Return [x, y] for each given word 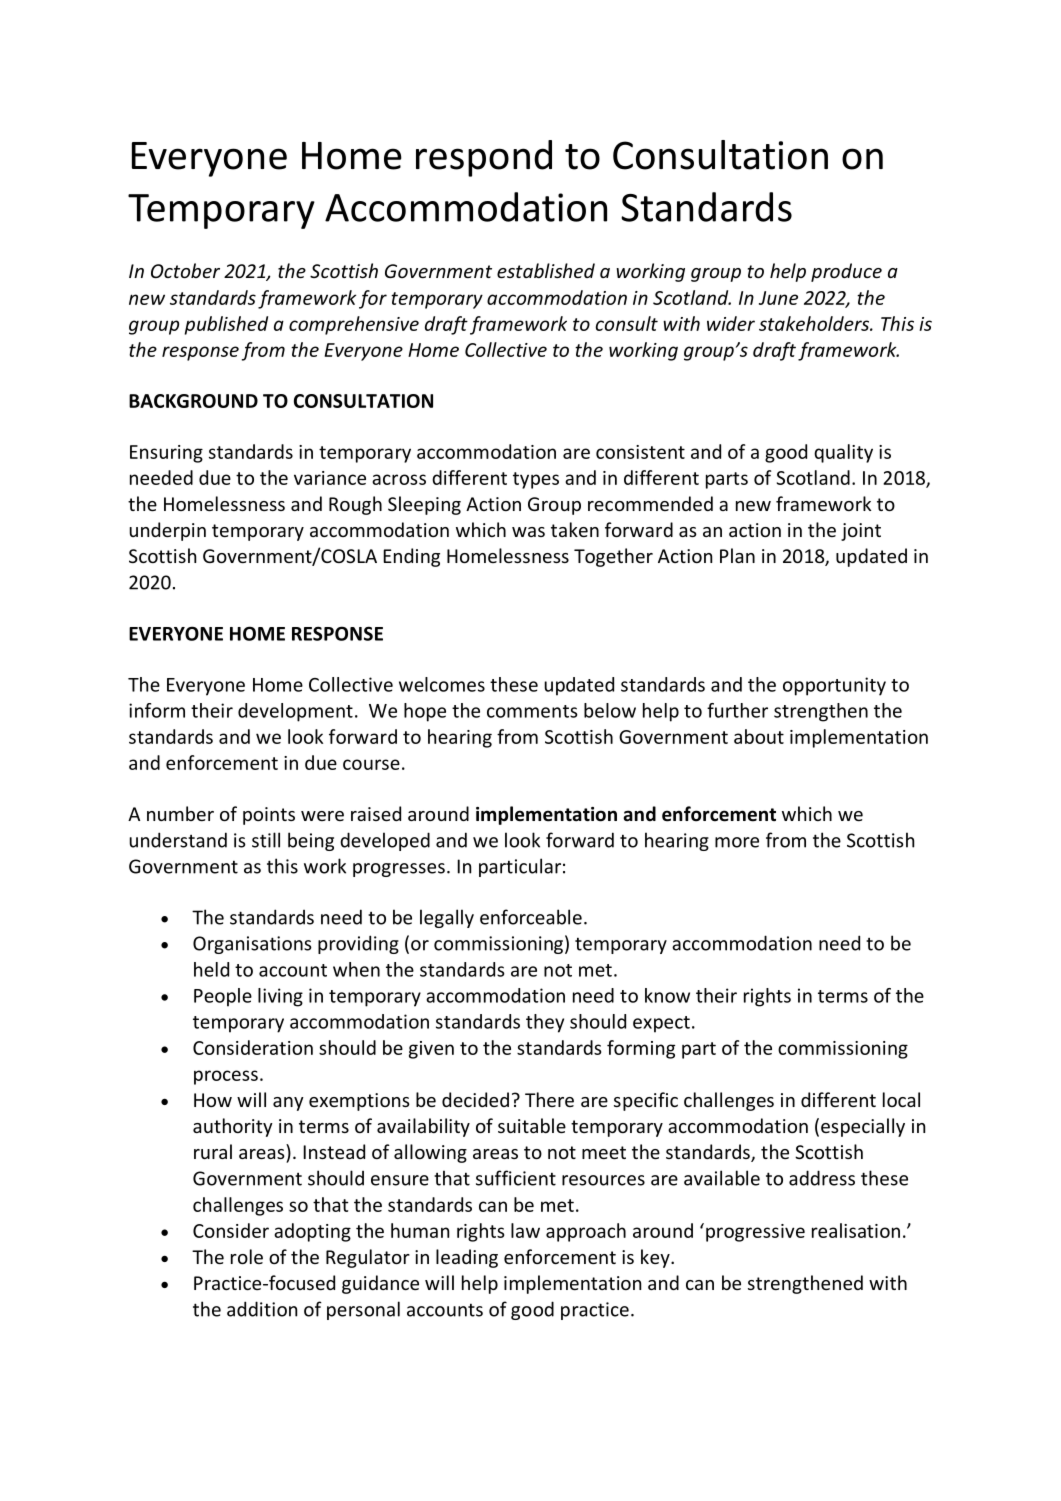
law [525, 1230]
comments [532, 711]
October [185, 270]
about [759, 736]
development [295, 712]
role [247, 1256]
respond [484, 158]
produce [846, 272]
